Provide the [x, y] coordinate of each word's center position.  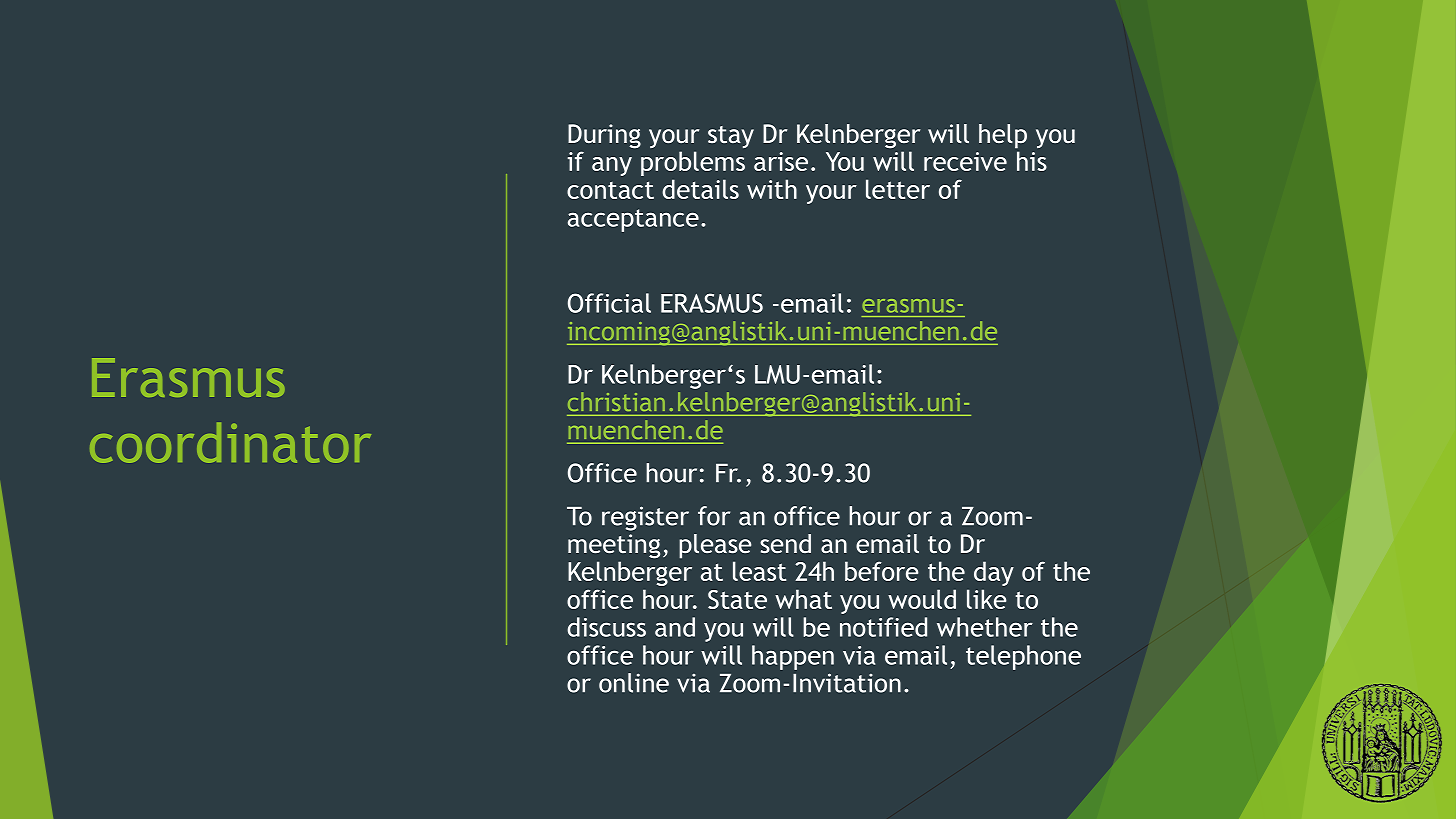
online [634, 683]
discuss [606, 627]
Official [609, 303]
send [785, 543]
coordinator [230, 442]
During [604, 136]
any [612, 166]
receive [965, 161]
